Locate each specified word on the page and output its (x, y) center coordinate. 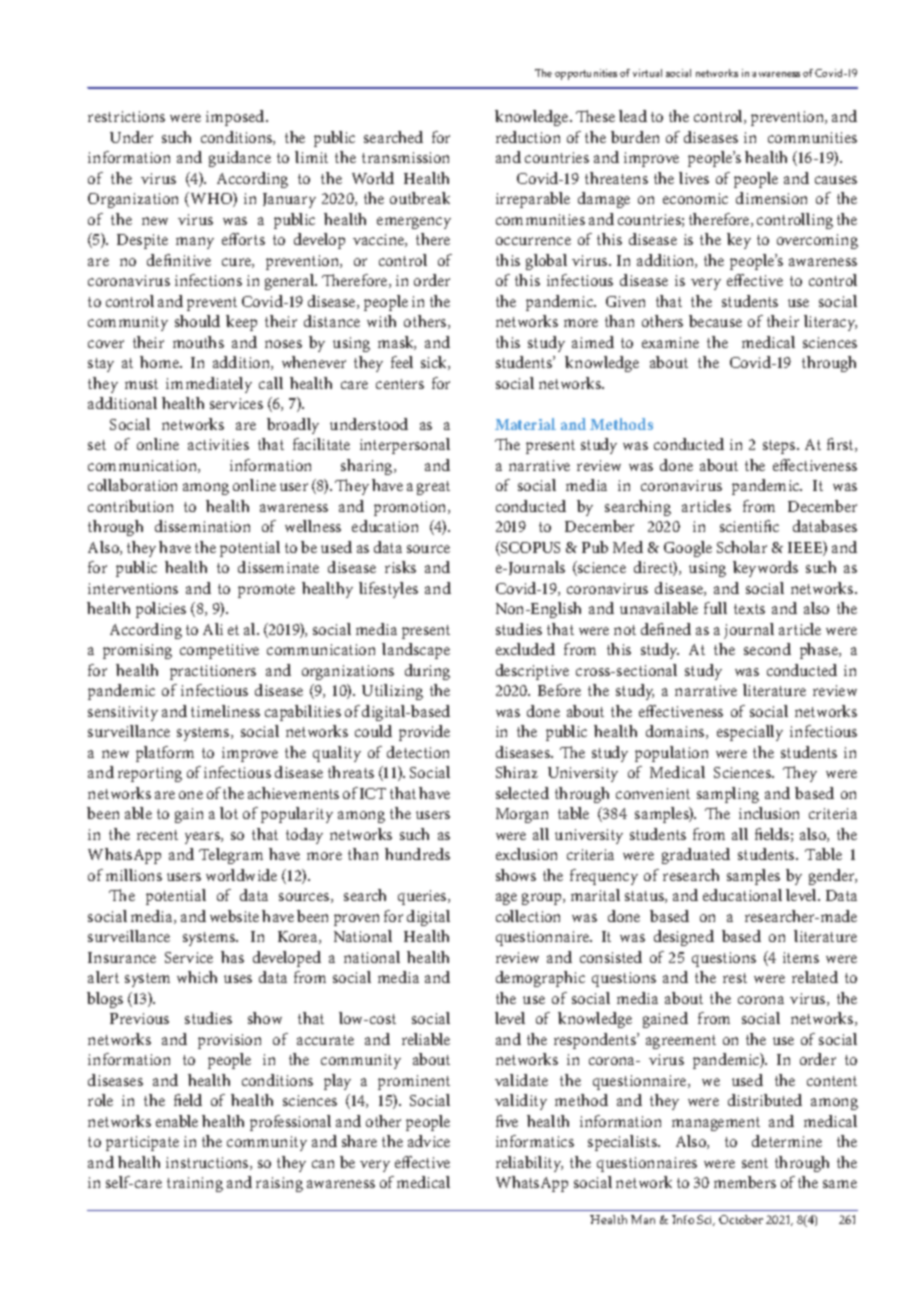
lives (694, 178)
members (745, 1182)
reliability (529, 1164)
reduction (528, 137)
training (195, 1184)
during (427, 672)
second (767, 649)
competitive (219, 651)
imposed (236, 118)
